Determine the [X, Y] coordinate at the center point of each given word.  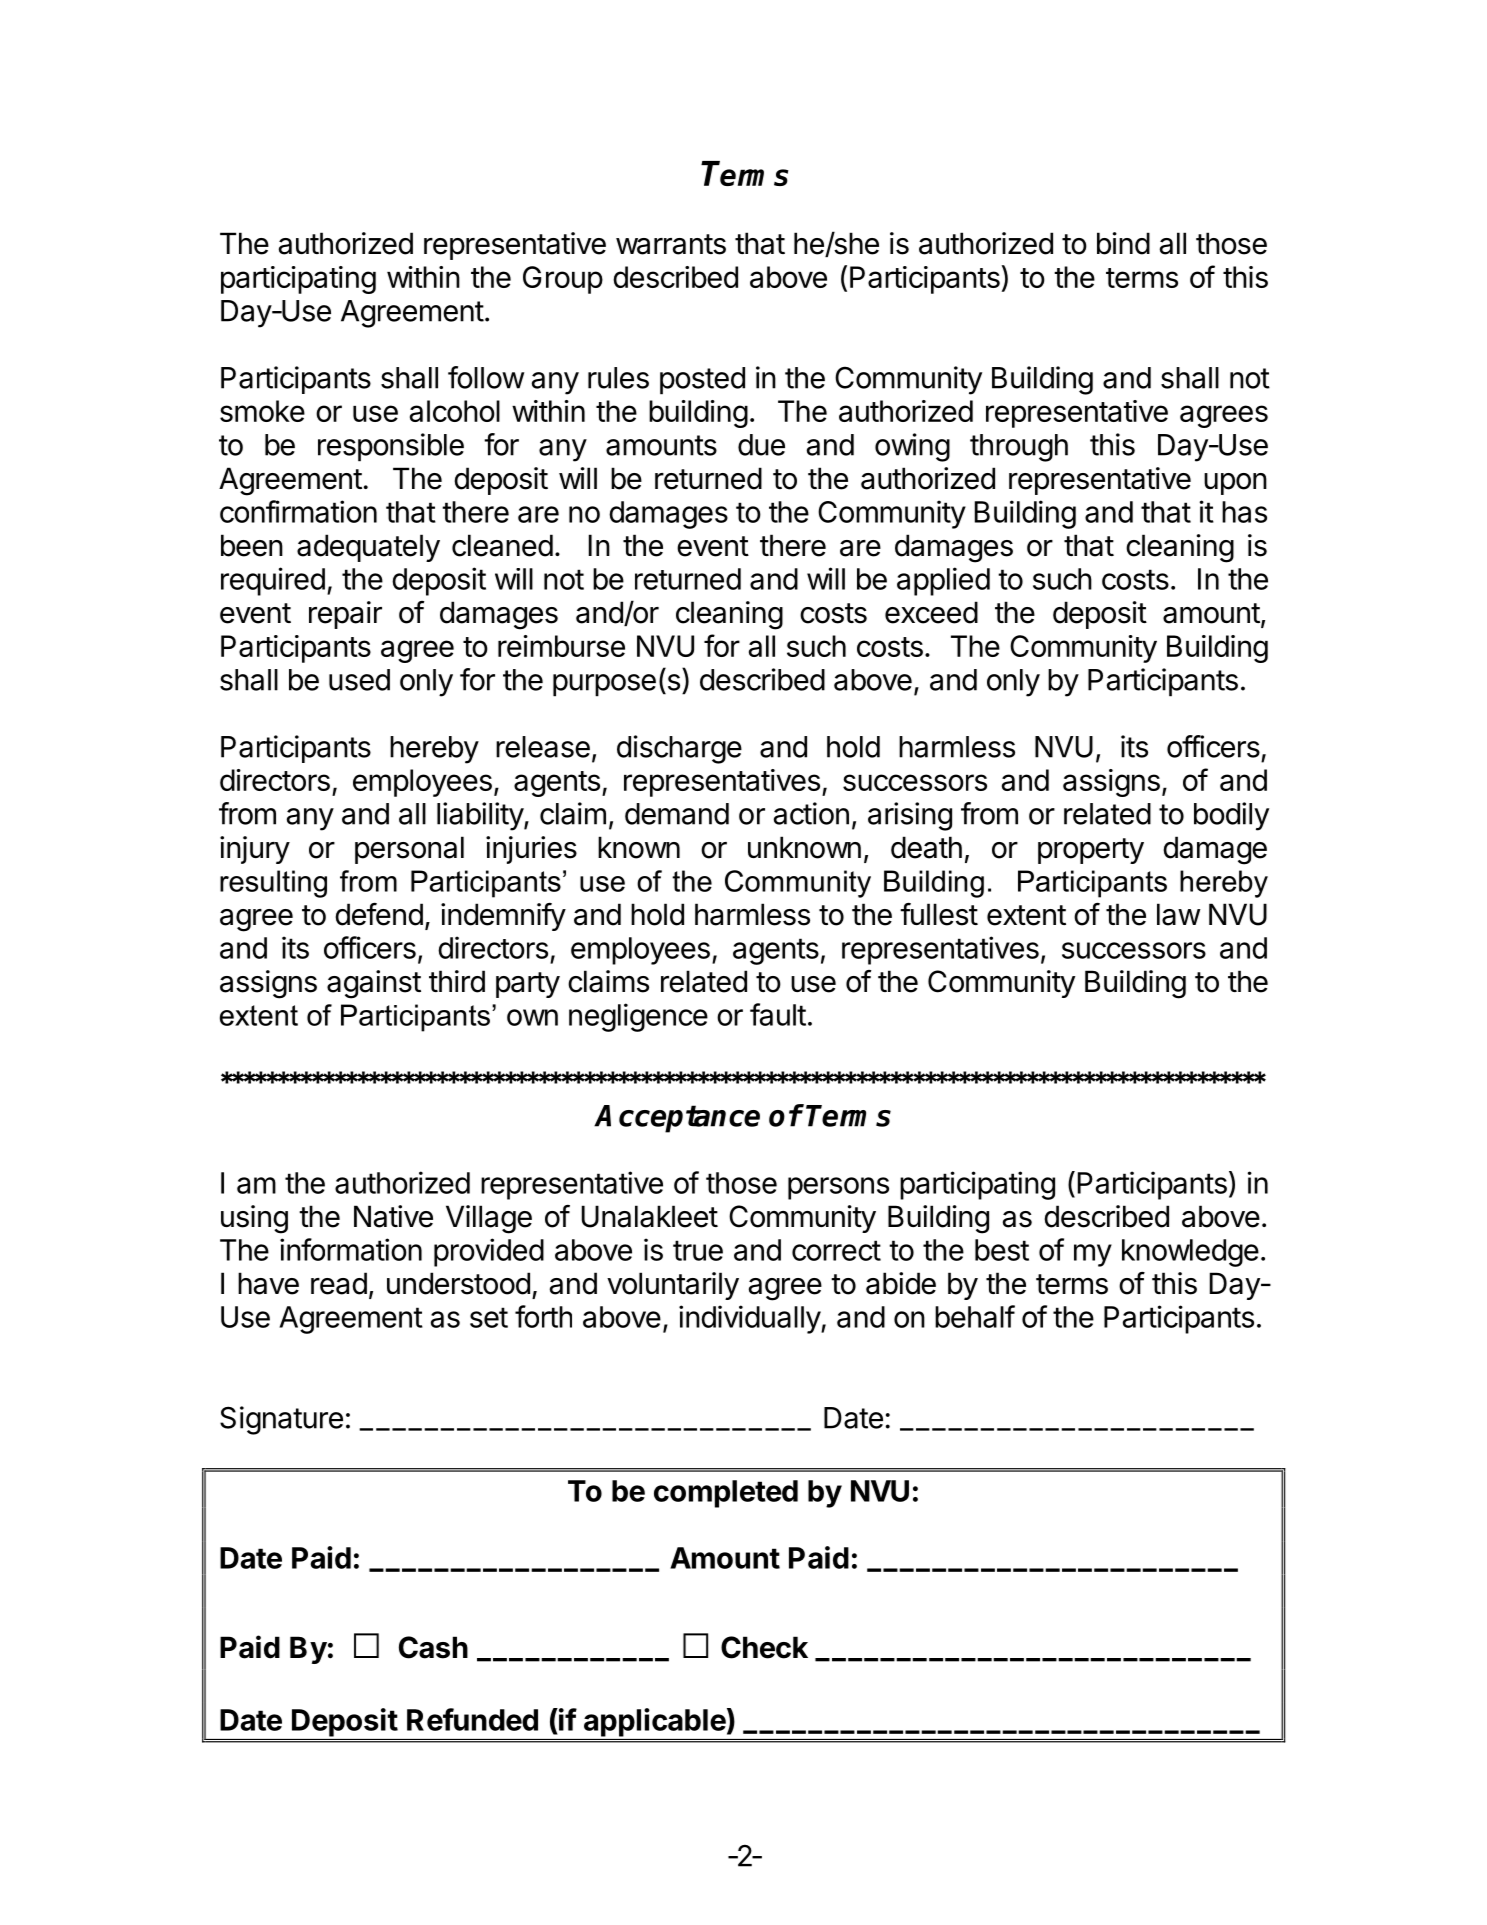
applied [943, 581]
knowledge [1190, 1253]
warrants [671, 244]
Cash [433, 1647]
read [339, 1283]
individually [750, 1319]
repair [345, 615]
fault [778, 1014]
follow [486, 377]
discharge [679, 749]
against [374, 984]
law [1179, 914]
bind [1123, 243]
